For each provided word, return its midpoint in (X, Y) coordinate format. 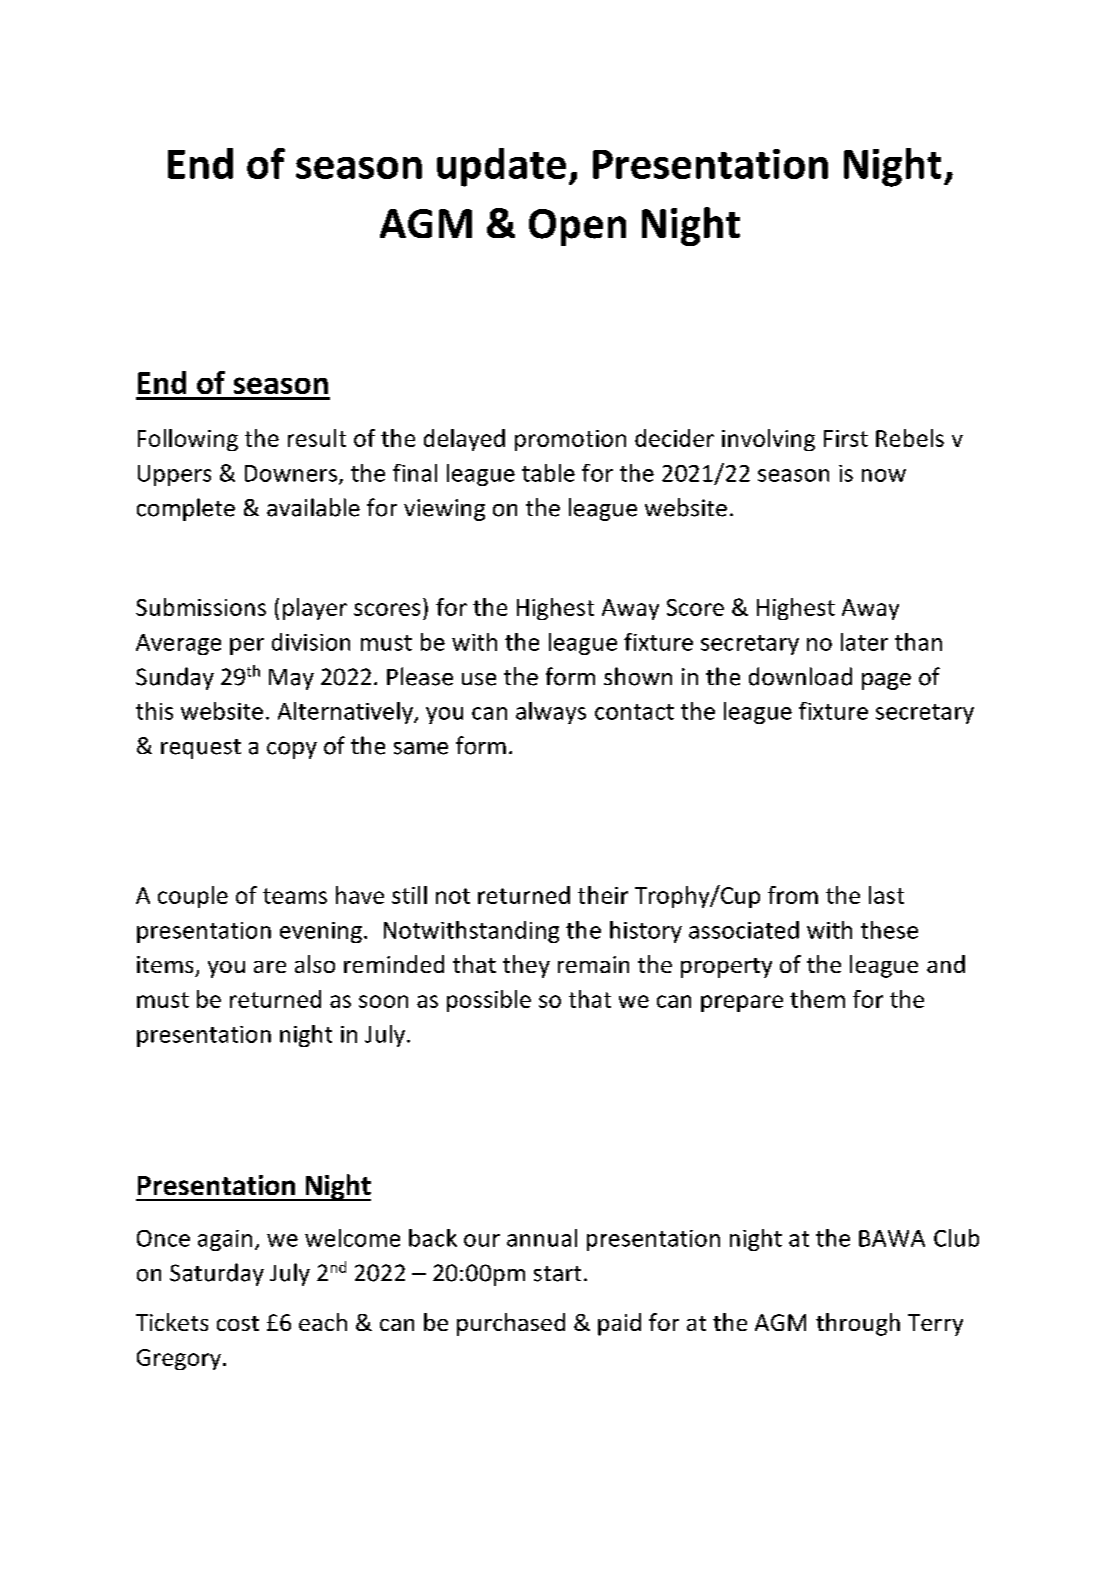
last (886, 895)
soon (383, 1001)
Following (188, 440)
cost (238, 1323)
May (291, 679)
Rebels (910, 438)
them (817, 999)
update (501, 167)
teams (295, 896)
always (551, 713)
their (603, 895)
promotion (570, 440)
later (864, 642)
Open (577, 227)
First (846, 438)
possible (489, 1001)
